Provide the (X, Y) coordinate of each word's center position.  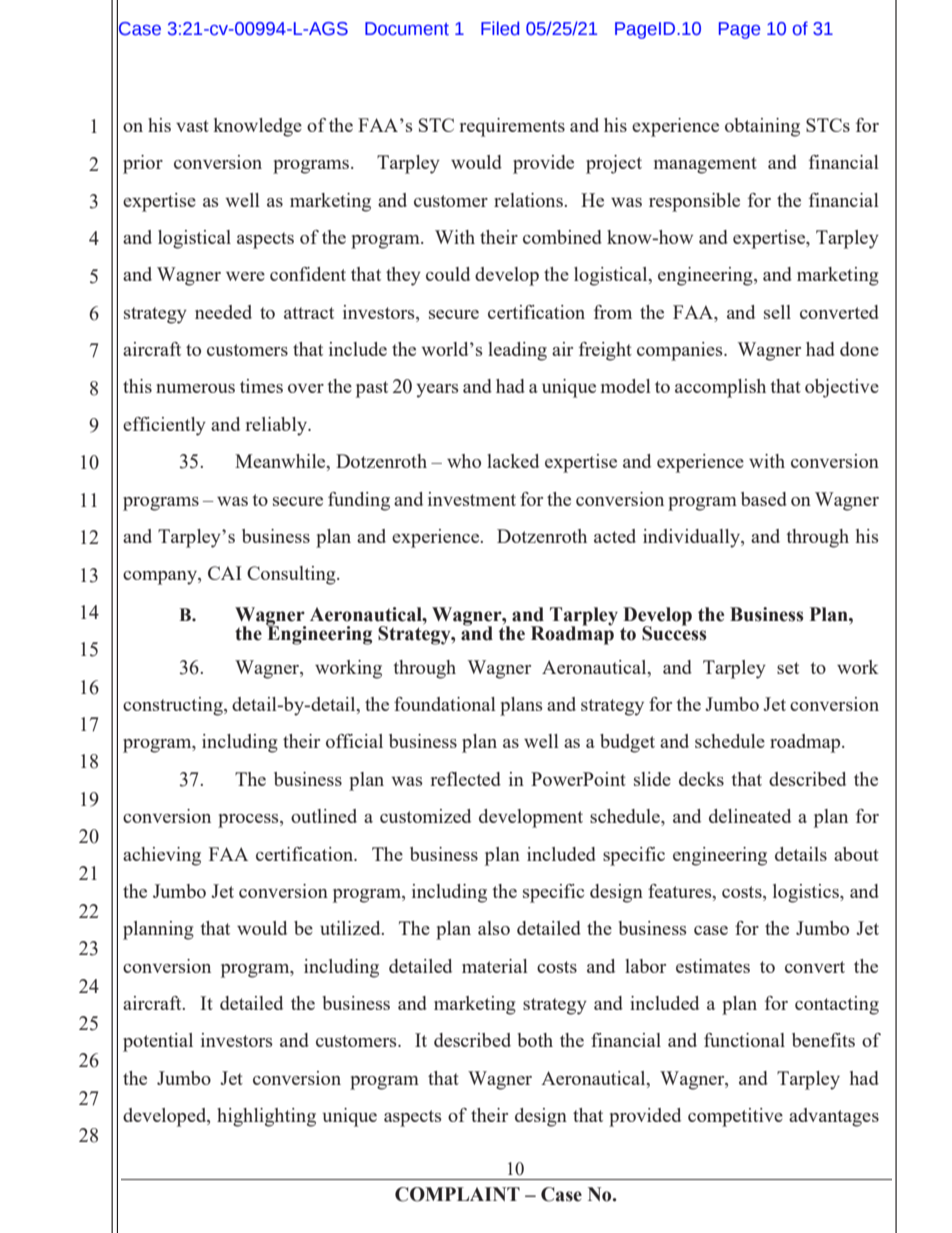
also (494, 928)
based (764, 499)
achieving (162, 856)
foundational (445, 704)
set (788, 668)
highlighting (266, 1117)
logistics (807, 893)
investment (472, 499)
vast (192, 126)
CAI (225, 573)
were (245, 276)
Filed (500, 28)
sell (777, 312)
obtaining (762, 127)
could (448, 274)
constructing (174, 706)
